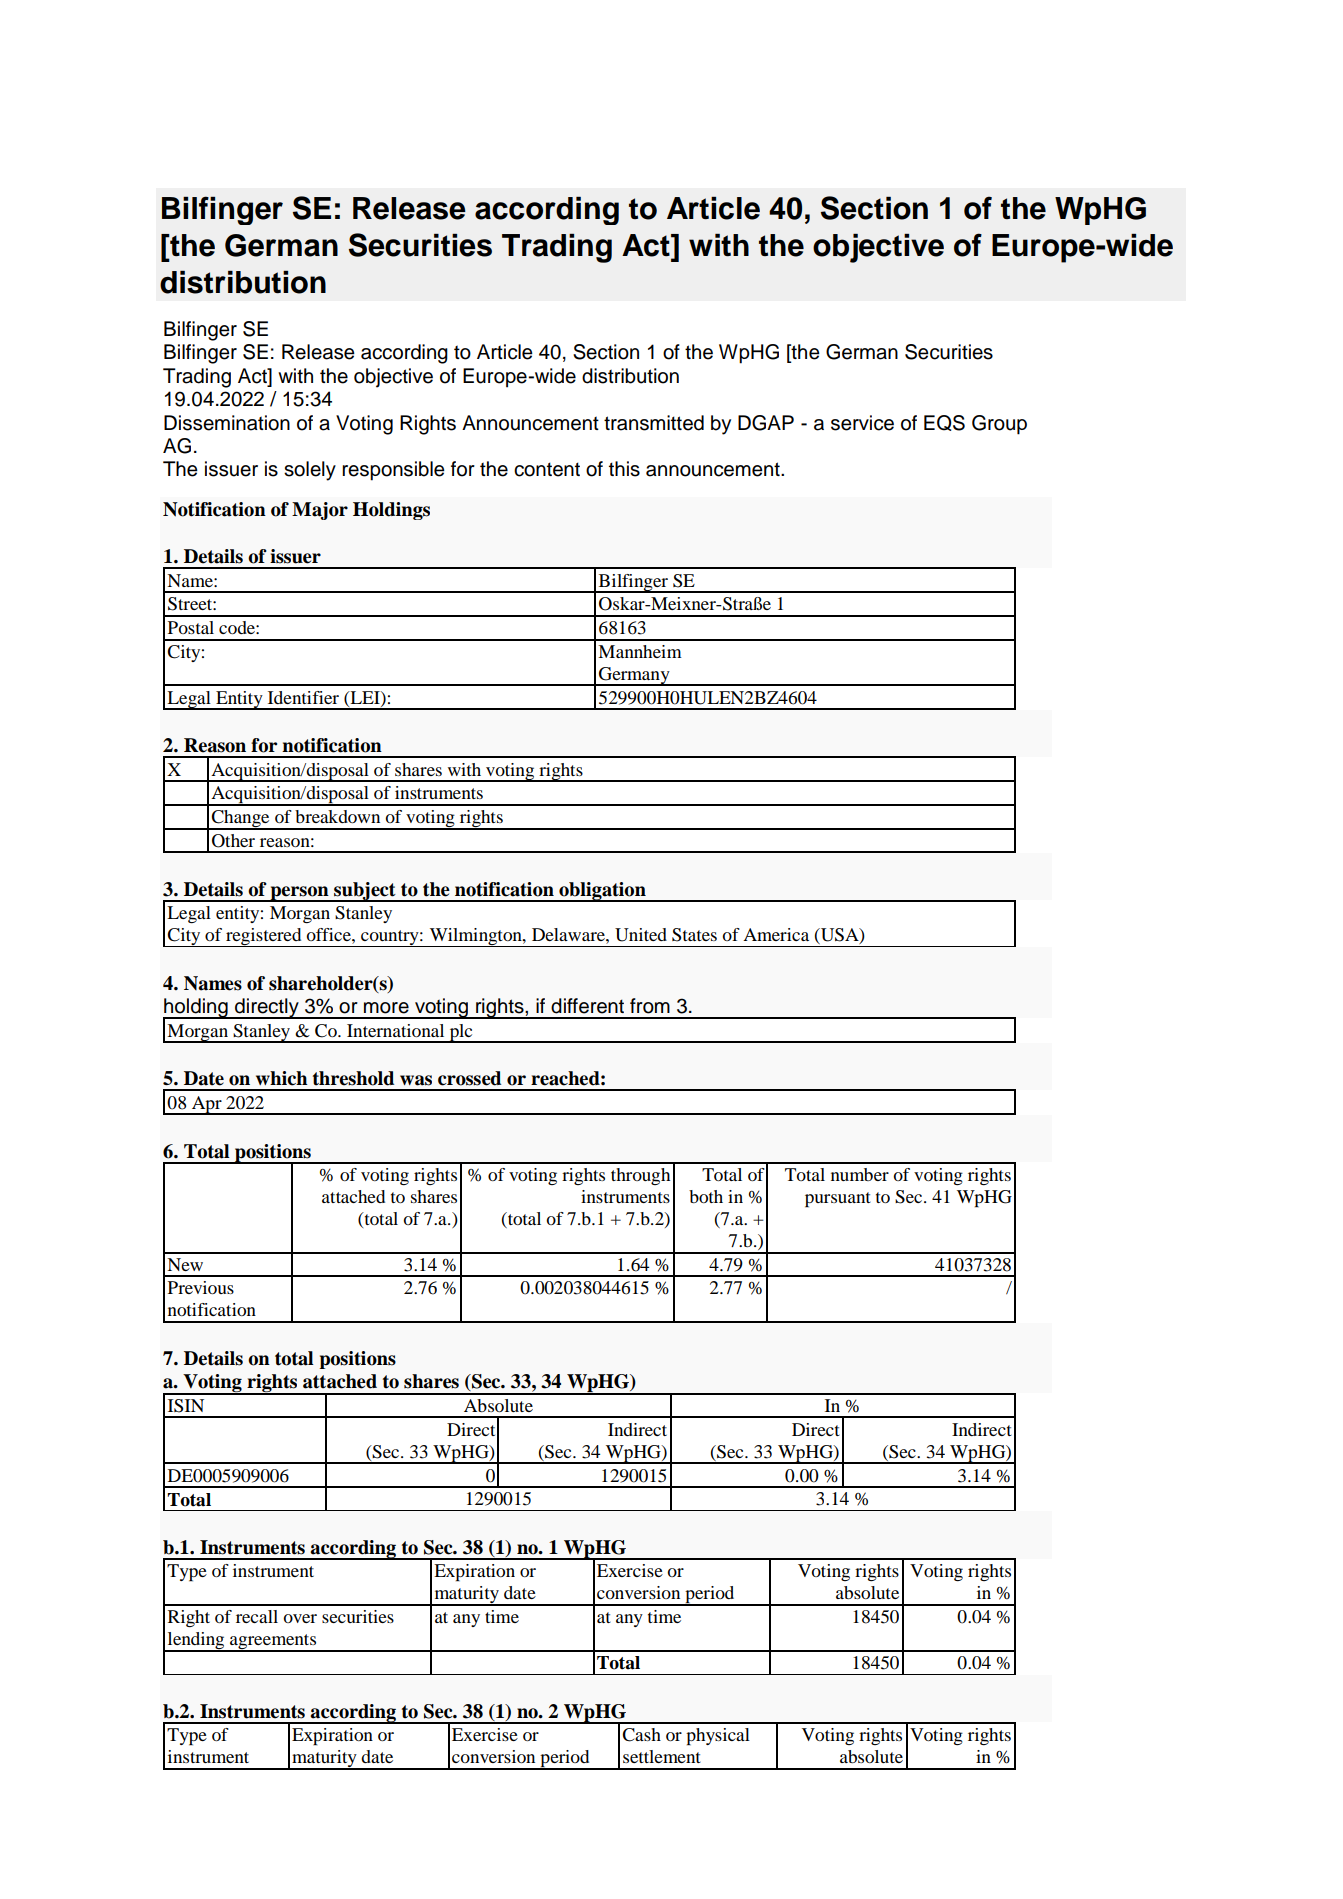  What do you see at coordinates (299, 894) in the screenshot?
I see `person` at bounding box center [299, 894].
